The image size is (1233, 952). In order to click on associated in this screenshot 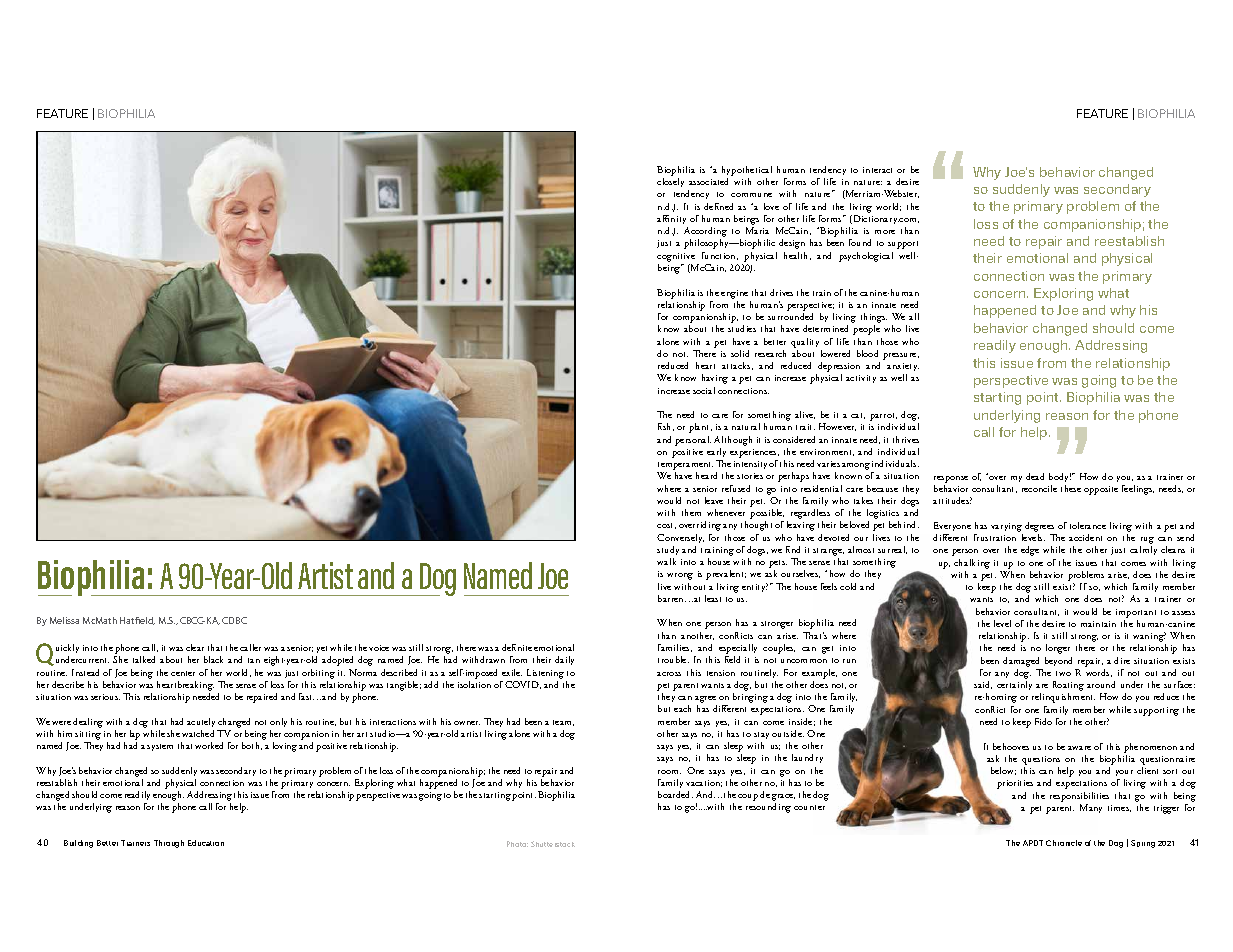, I will do `click(708, 181)`.
